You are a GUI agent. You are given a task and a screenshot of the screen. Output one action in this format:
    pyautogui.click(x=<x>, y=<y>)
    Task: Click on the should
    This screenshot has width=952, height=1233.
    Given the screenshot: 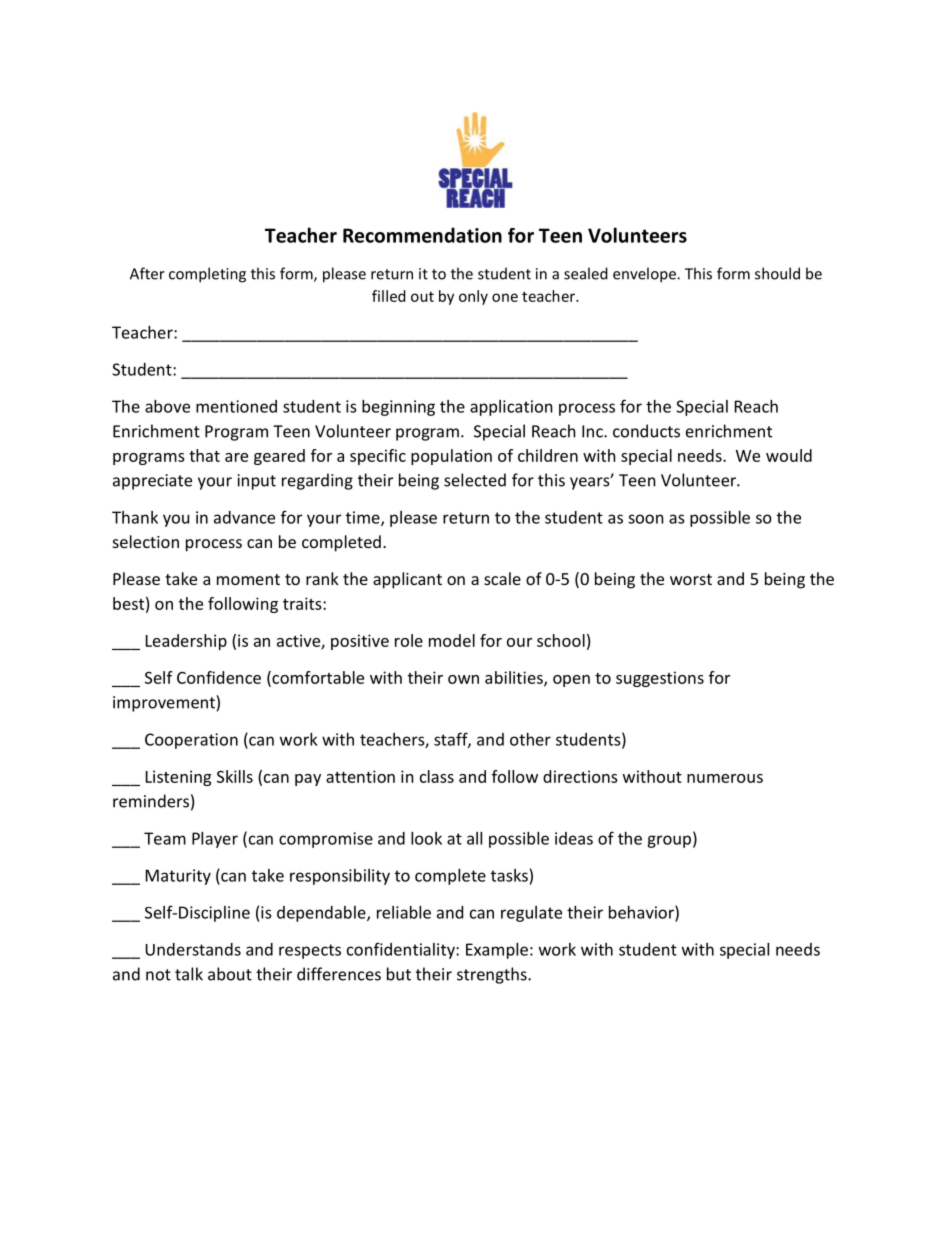 What is the action you would take?
    pyautogui.click(x=777, y=273)
